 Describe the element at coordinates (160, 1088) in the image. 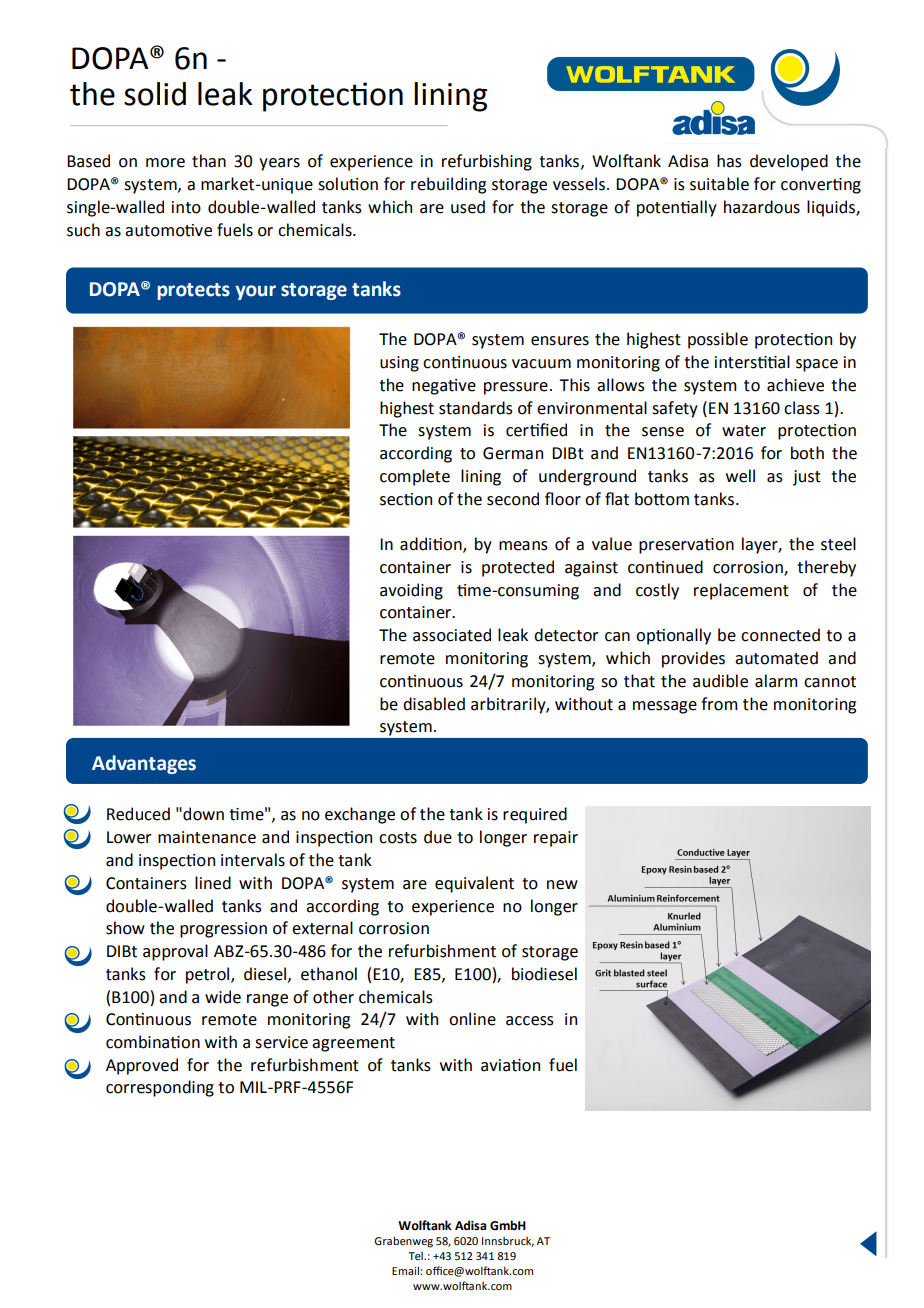

I see `corresponding` at that location.
